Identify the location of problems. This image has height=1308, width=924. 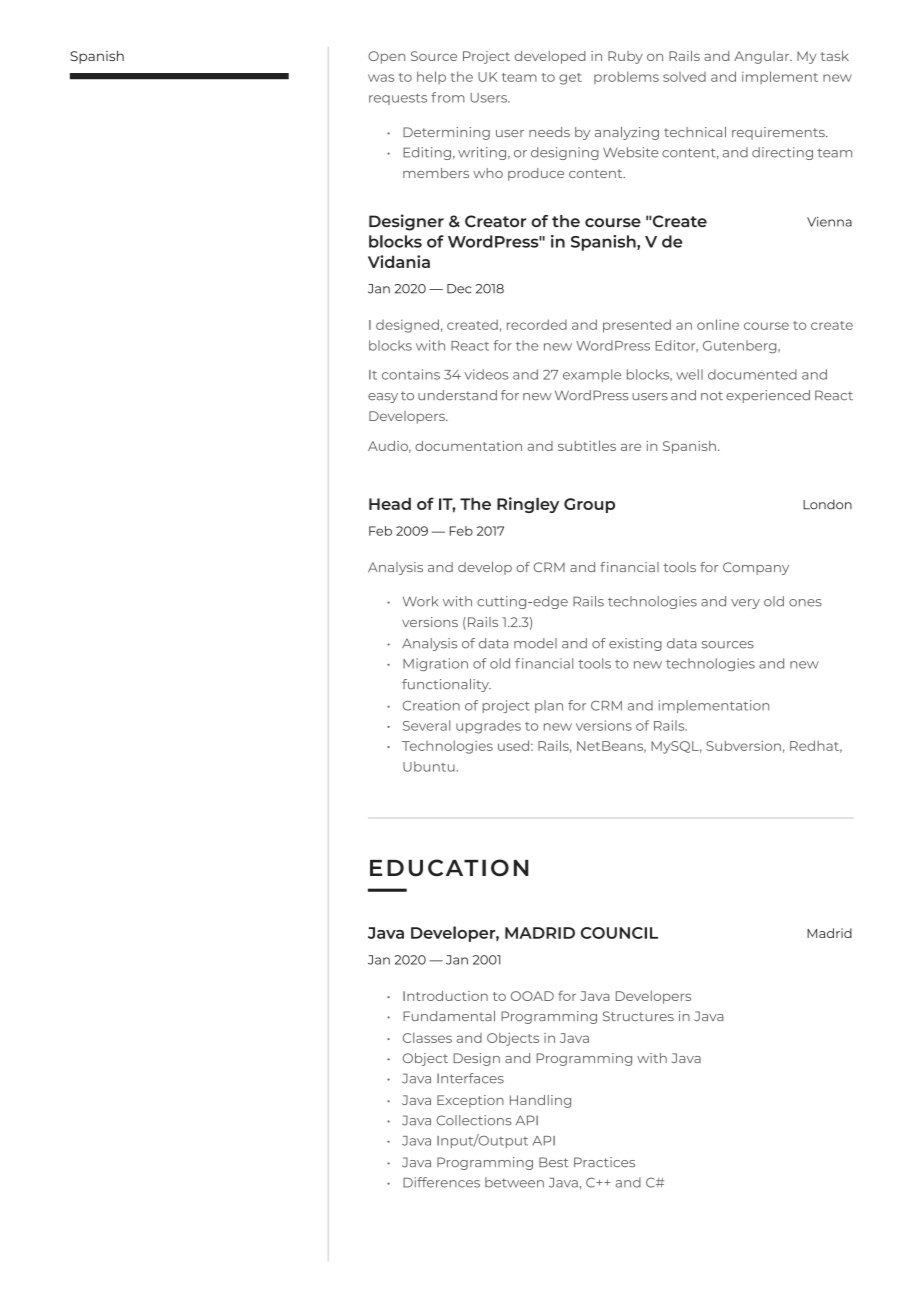
(626, 77).
